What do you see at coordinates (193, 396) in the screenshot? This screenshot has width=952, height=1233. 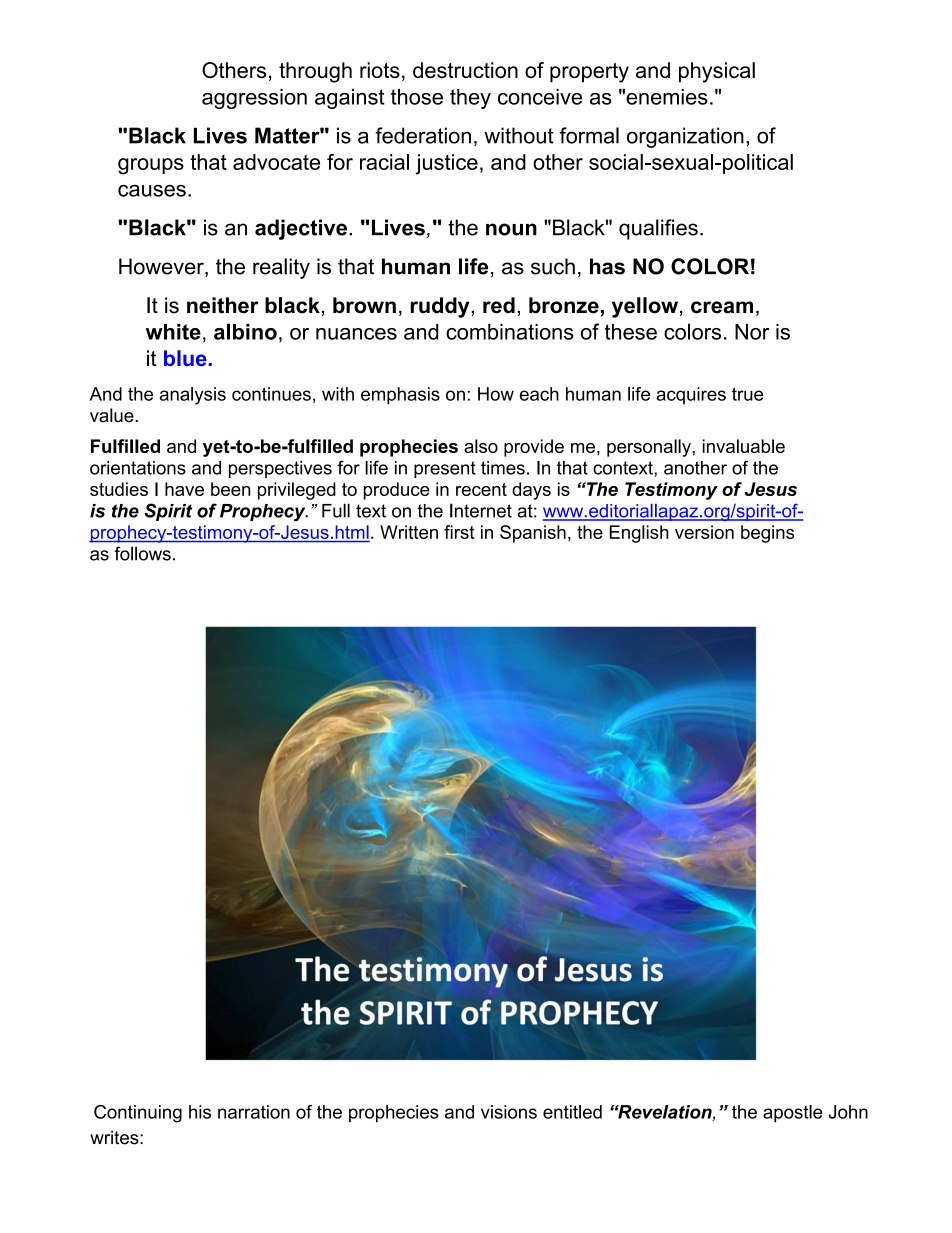 I see `analysis` at bounding box center [193, 396].
